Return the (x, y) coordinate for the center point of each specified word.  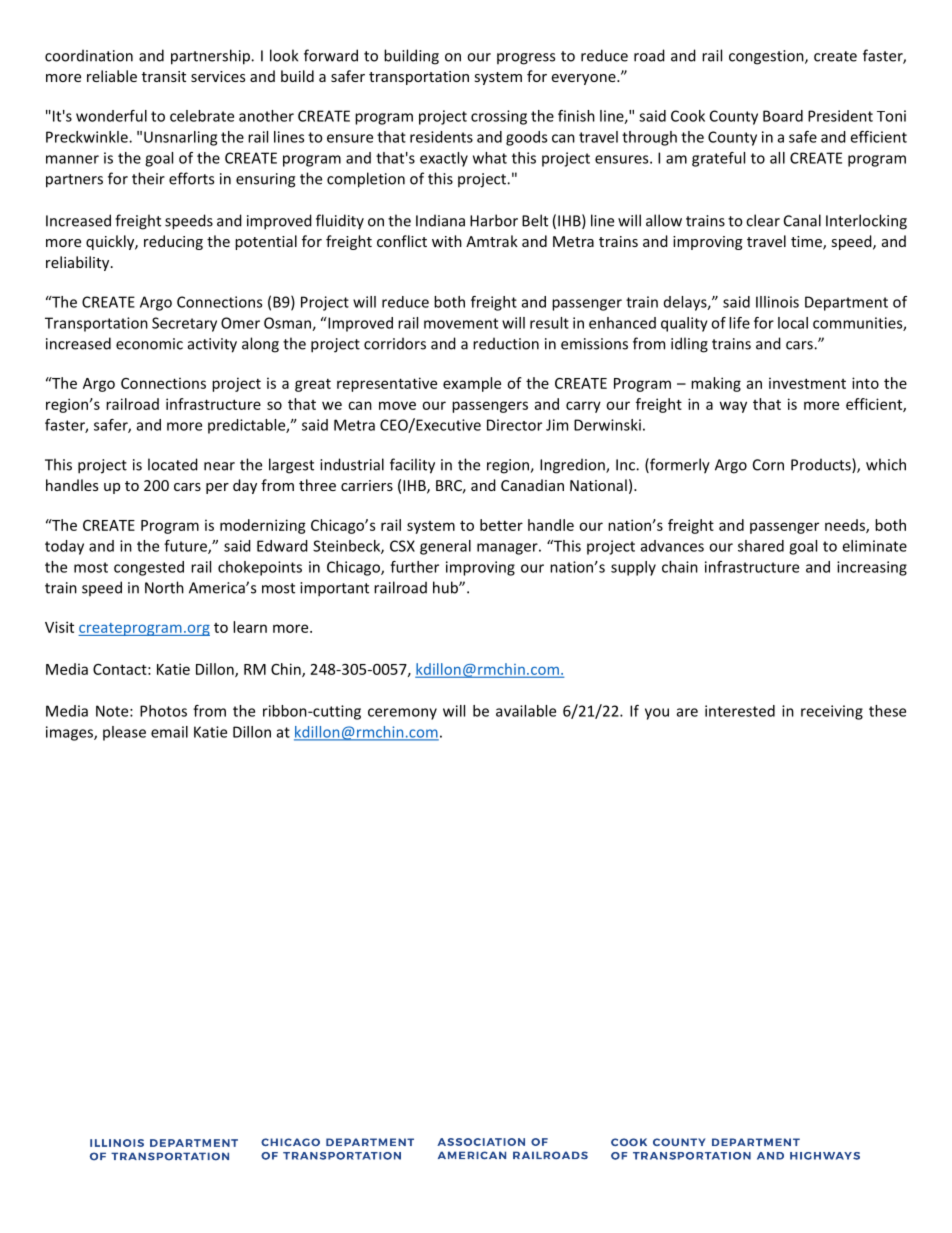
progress (526, 59)
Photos (163, 711)
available (526, 711)
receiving (832, 712)
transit (164, 76)
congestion (767, 57)
